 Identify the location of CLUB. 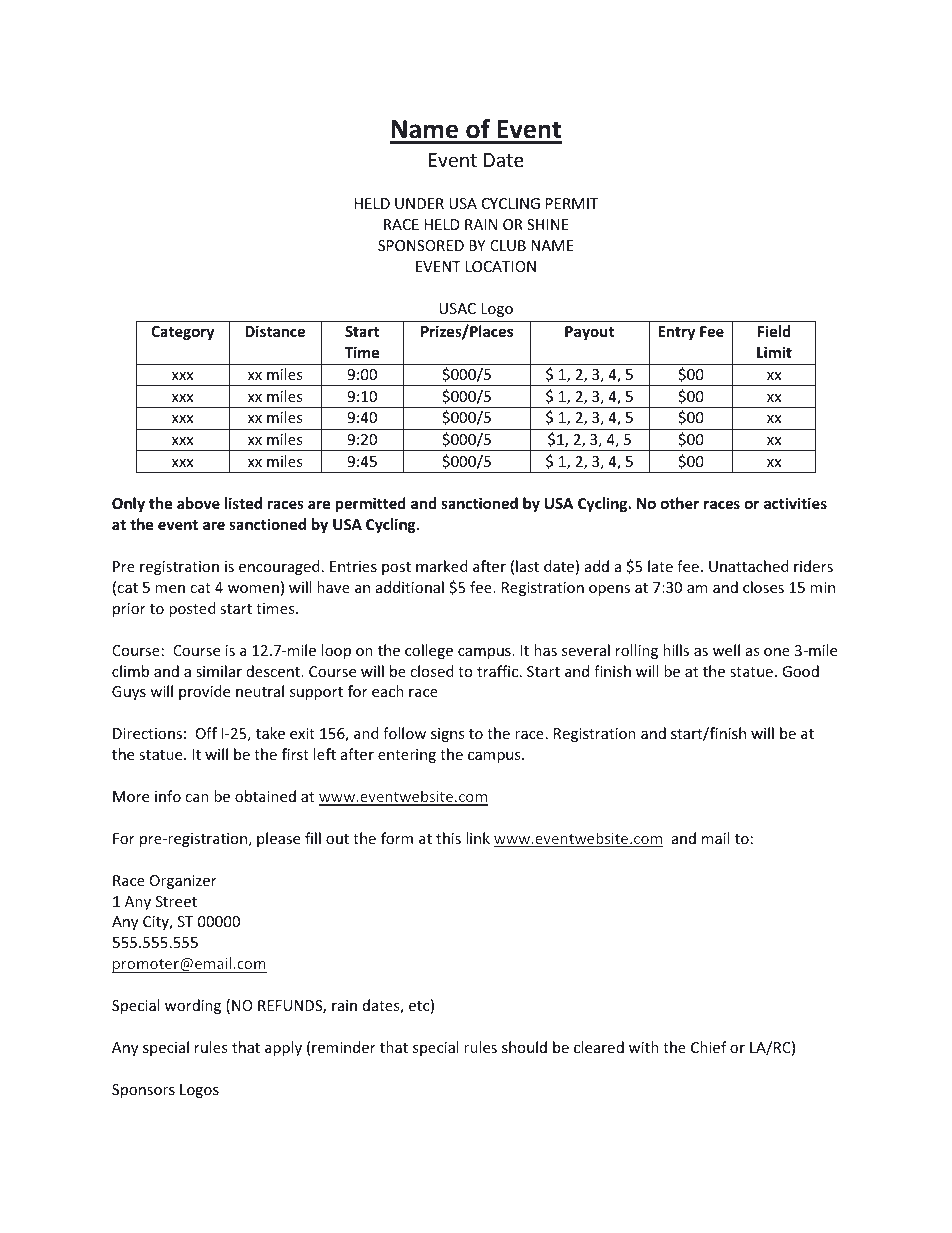
(508, 245).
